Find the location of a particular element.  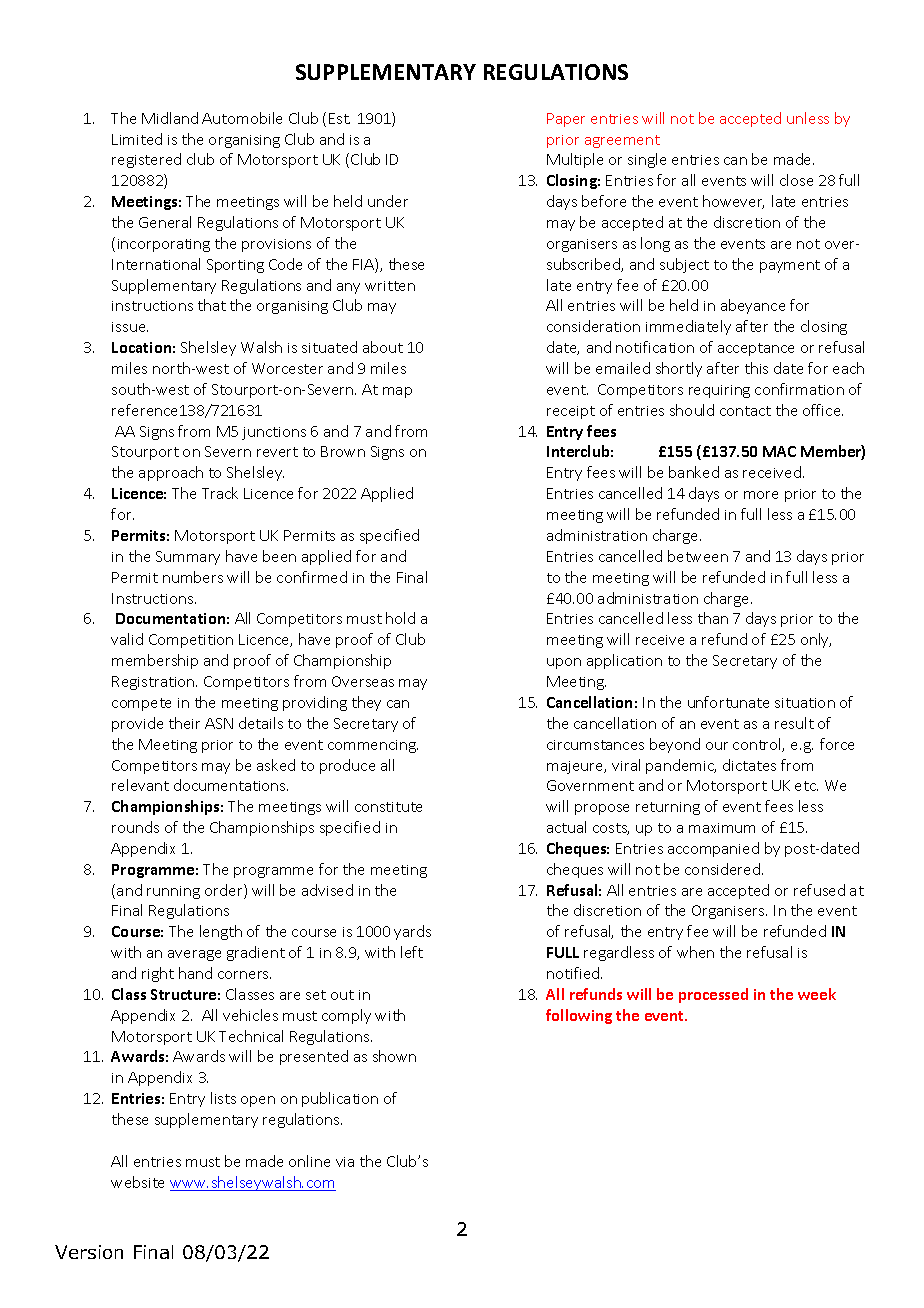

website is located at coordinates (137, 1182).
